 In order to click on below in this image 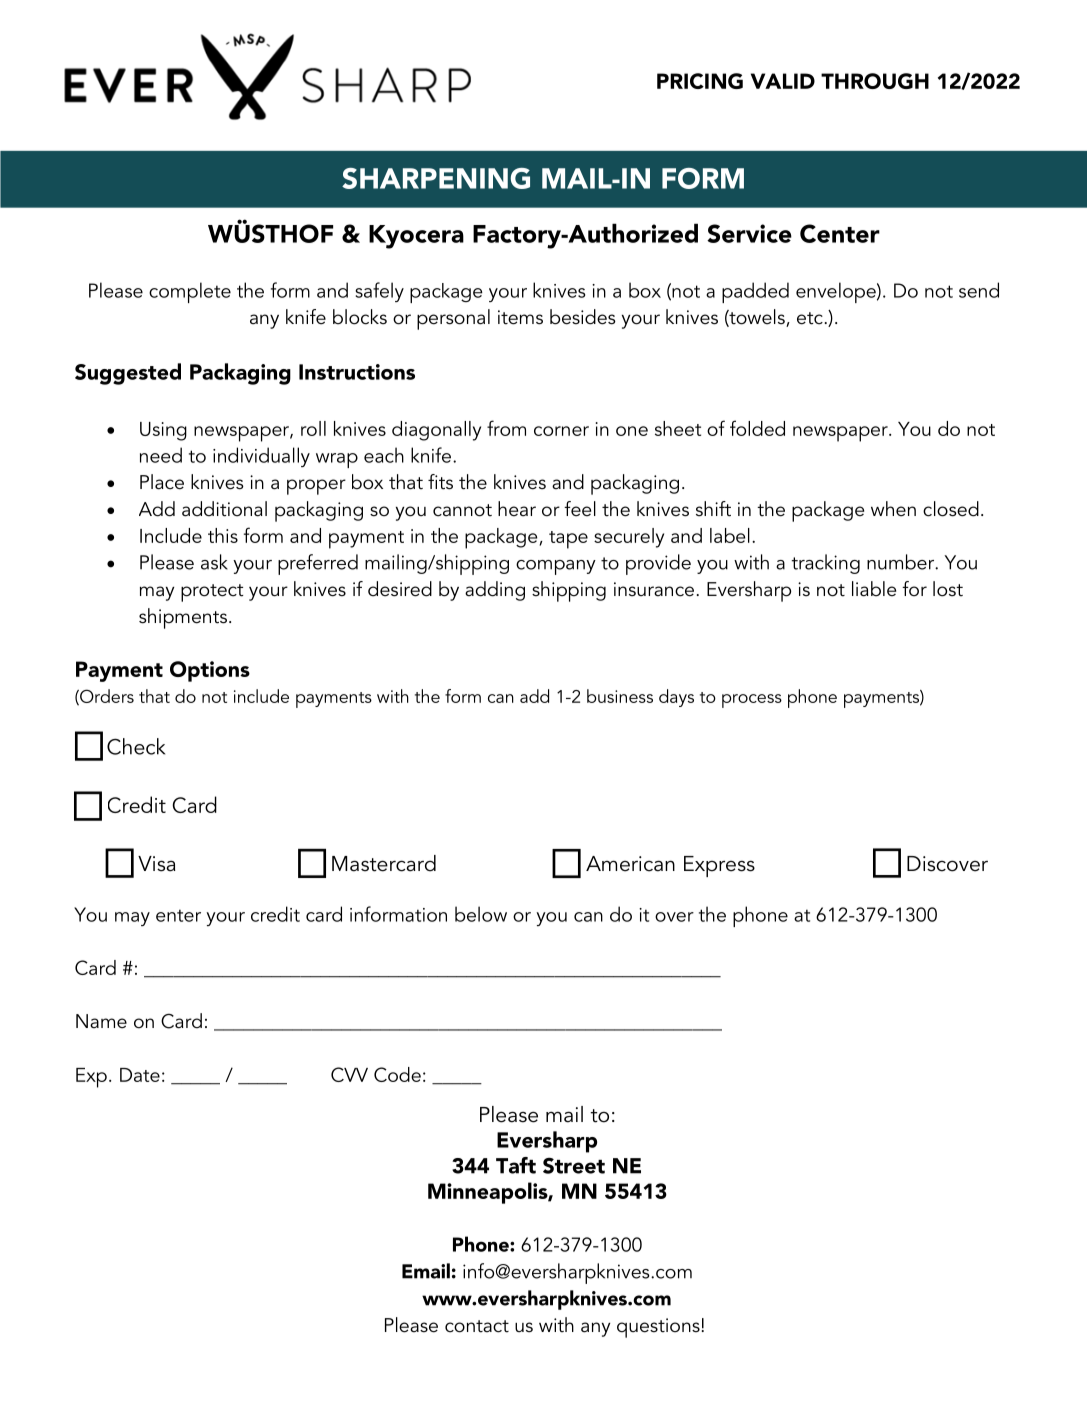, I will do `click(481, 914)`.
